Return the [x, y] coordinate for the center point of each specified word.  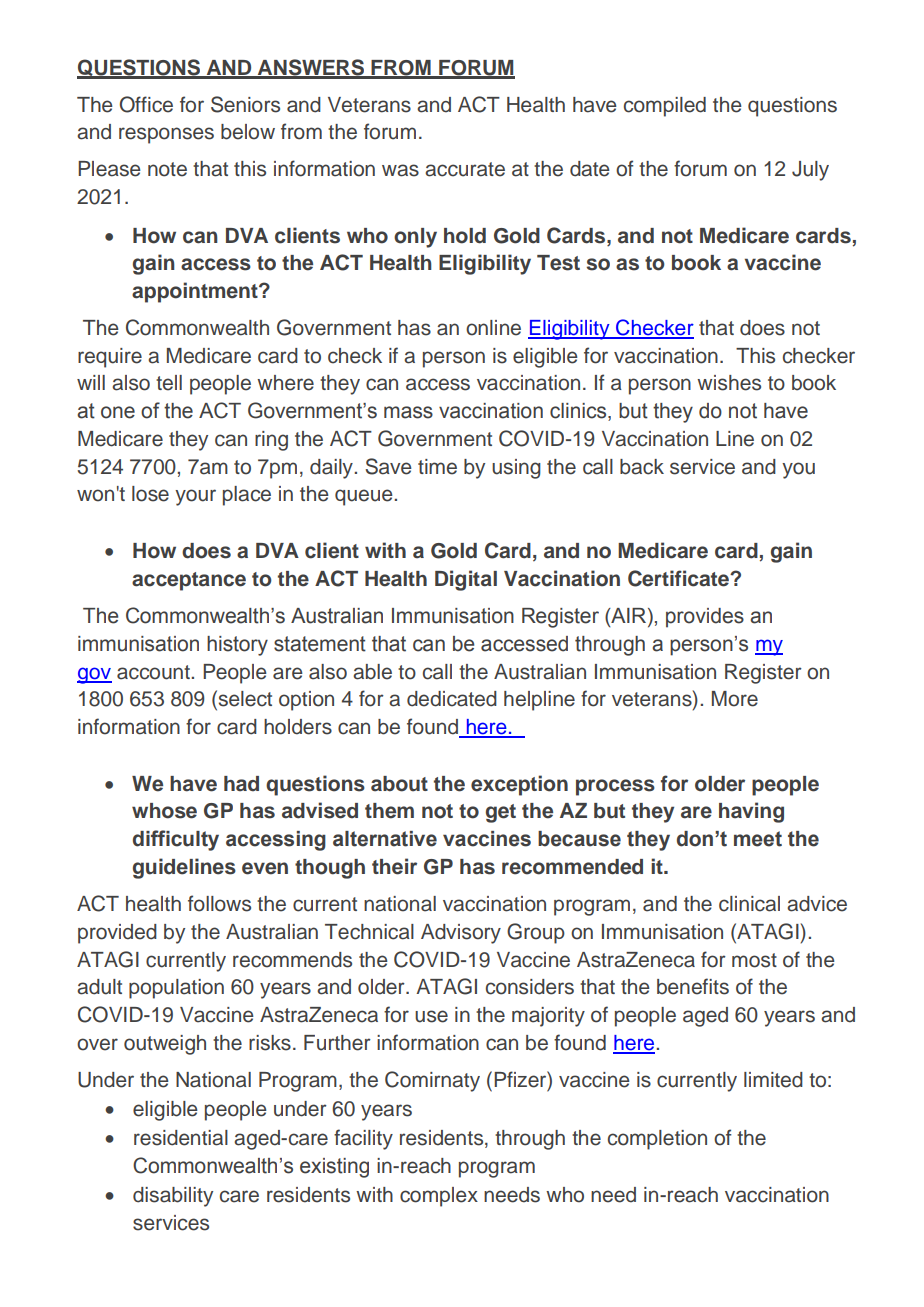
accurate [465, 169]
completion [657, 1140]
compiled [665, 107]
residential [181, 1138]
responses [166, 135]
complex [439, 1197]
